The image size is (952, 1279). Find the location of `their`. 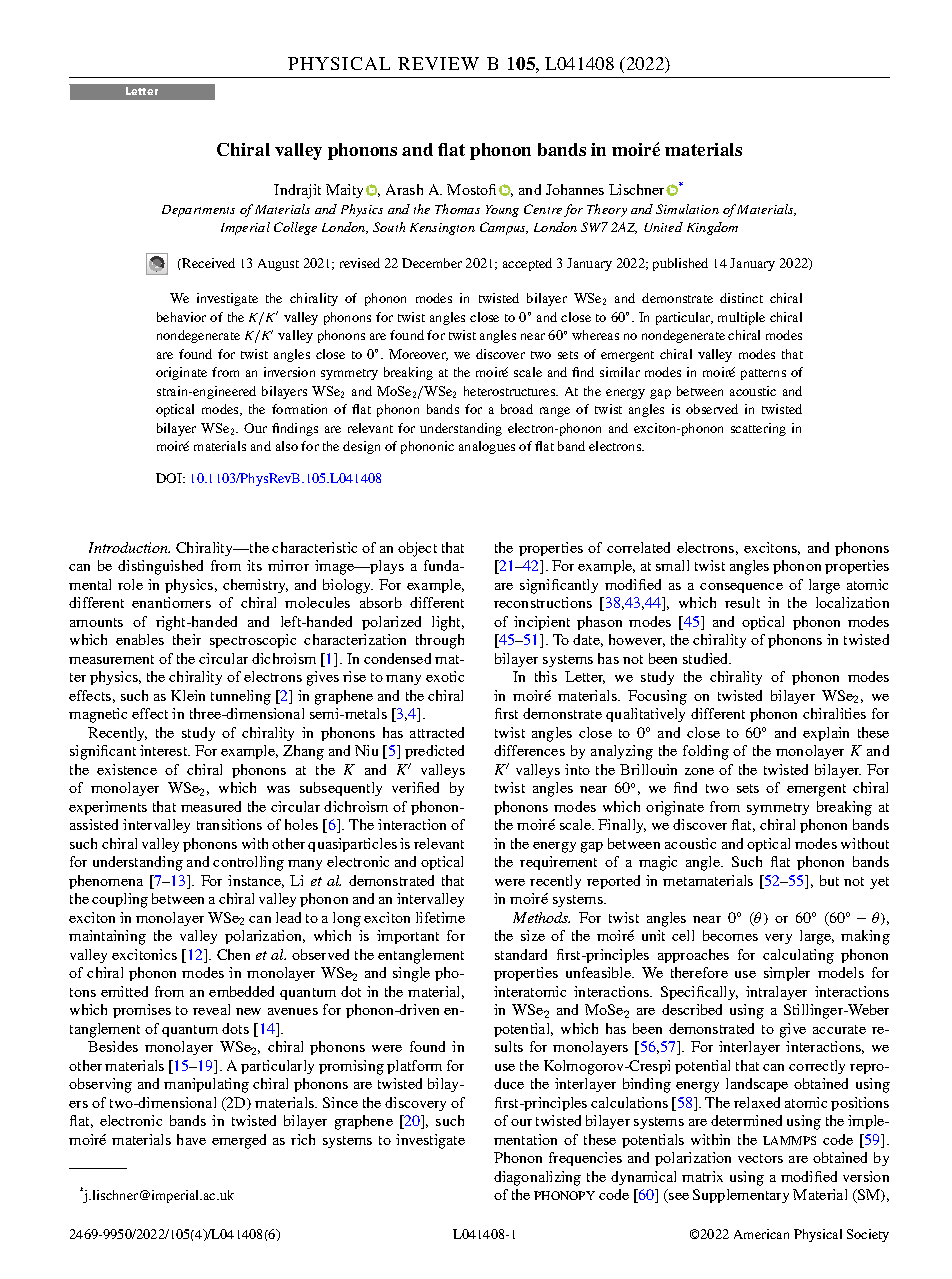

their is located at coordinates (187, 639).
